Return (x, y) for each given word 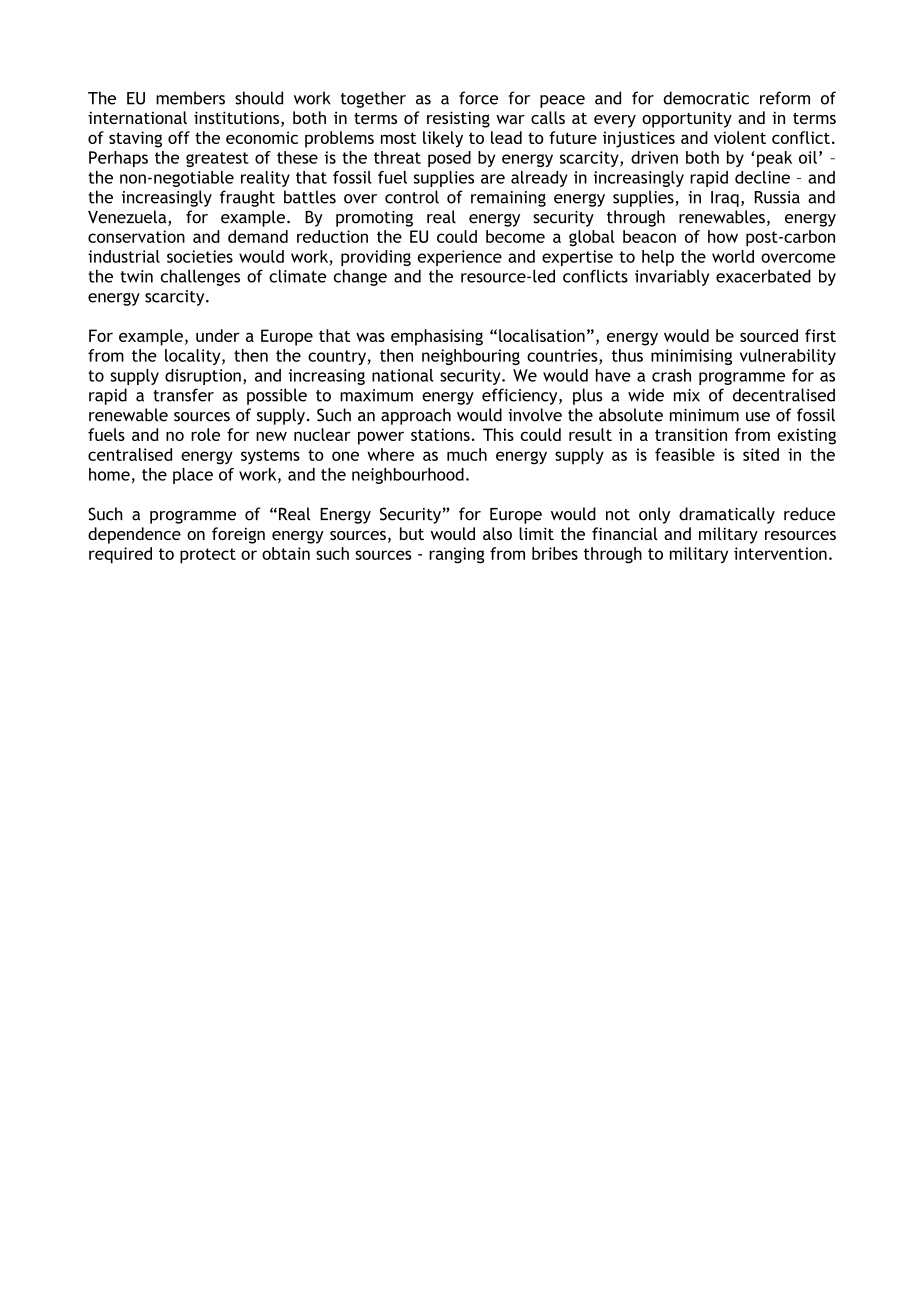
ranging (456, 555)
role (205, 434)
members (190, 98)
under (218, 335)
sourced (769, 335)
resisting (458, 119)
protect (208, 556)
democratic (706, 98)
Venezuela (128, 218)
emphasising (437, 337)
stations (440, 434)
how (723, 236)
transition (691, 434)
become (515, 236)
